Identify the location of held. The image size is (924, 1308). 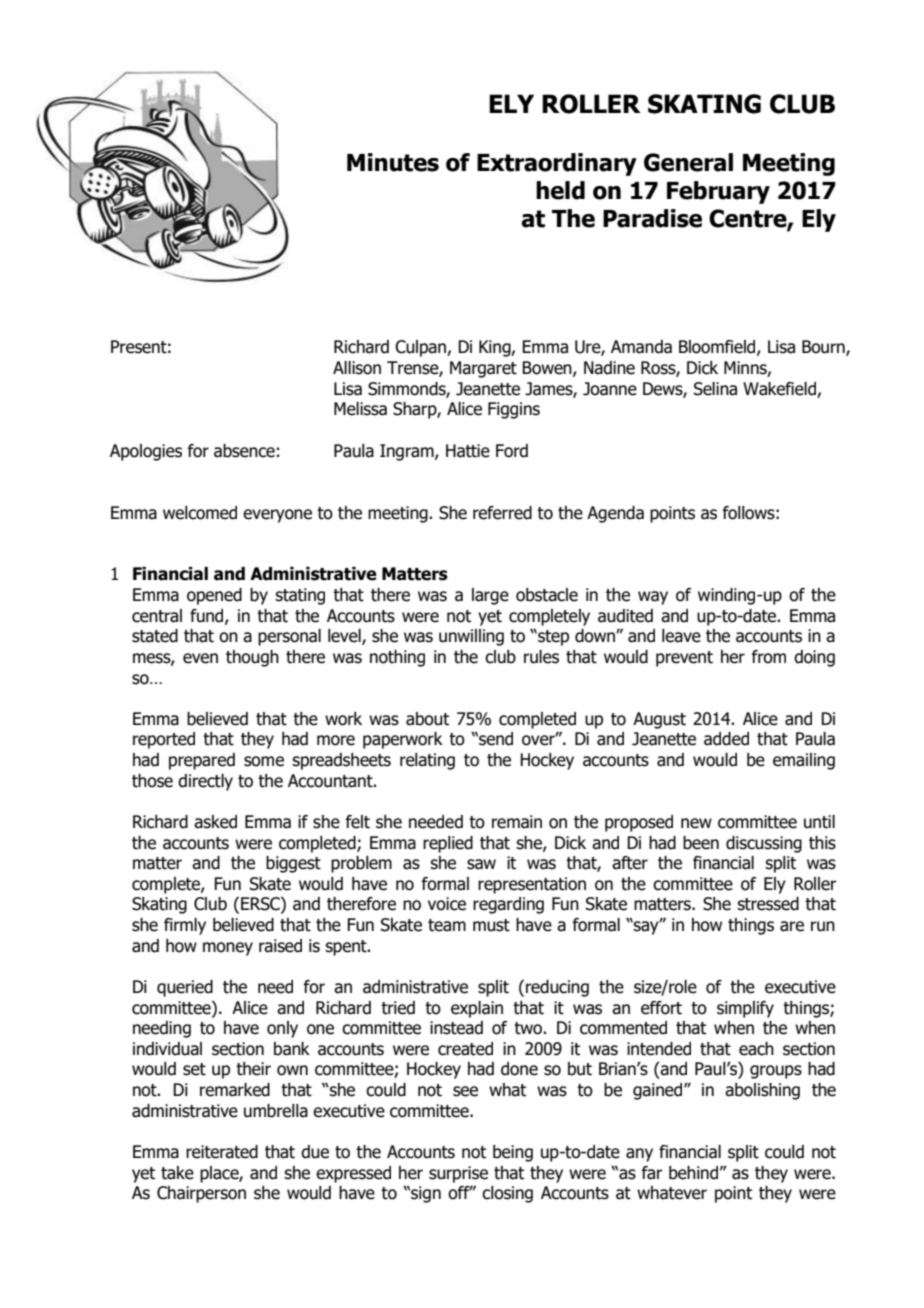
(560, 190).
